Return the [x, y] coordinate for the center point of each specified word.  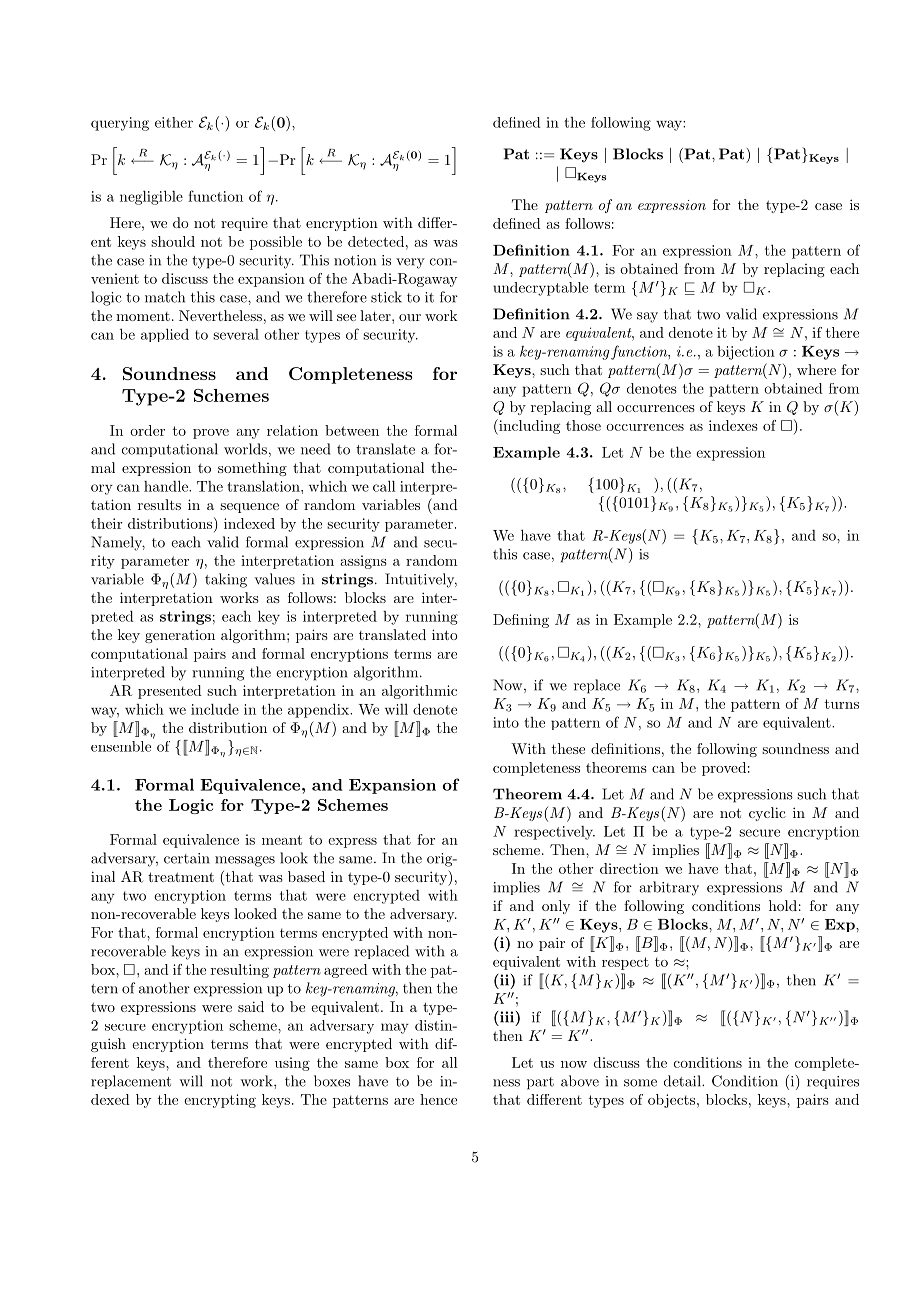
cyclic [767, 814]
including [528, 427]
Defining [521, 621]
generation [180, 636]
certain [187, 858]
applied [165, 335]
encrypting [220, 1101]
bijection [746, 353]
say [647, 317]
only [556, 907]
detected [376, 241]
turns [842, 704]
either [174, 122]
